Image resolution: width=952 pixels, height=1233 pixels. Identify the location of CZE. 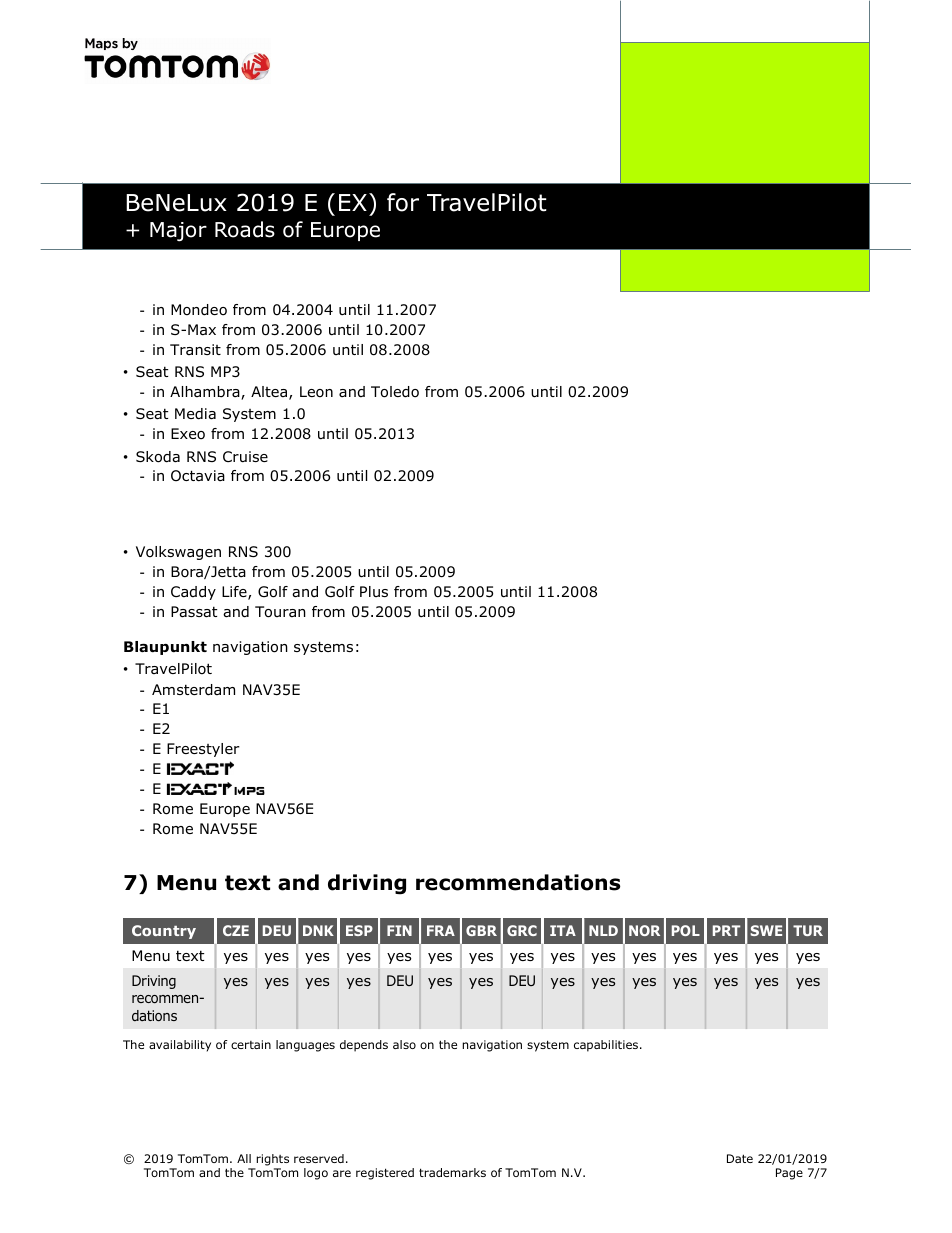
(236, 930).
